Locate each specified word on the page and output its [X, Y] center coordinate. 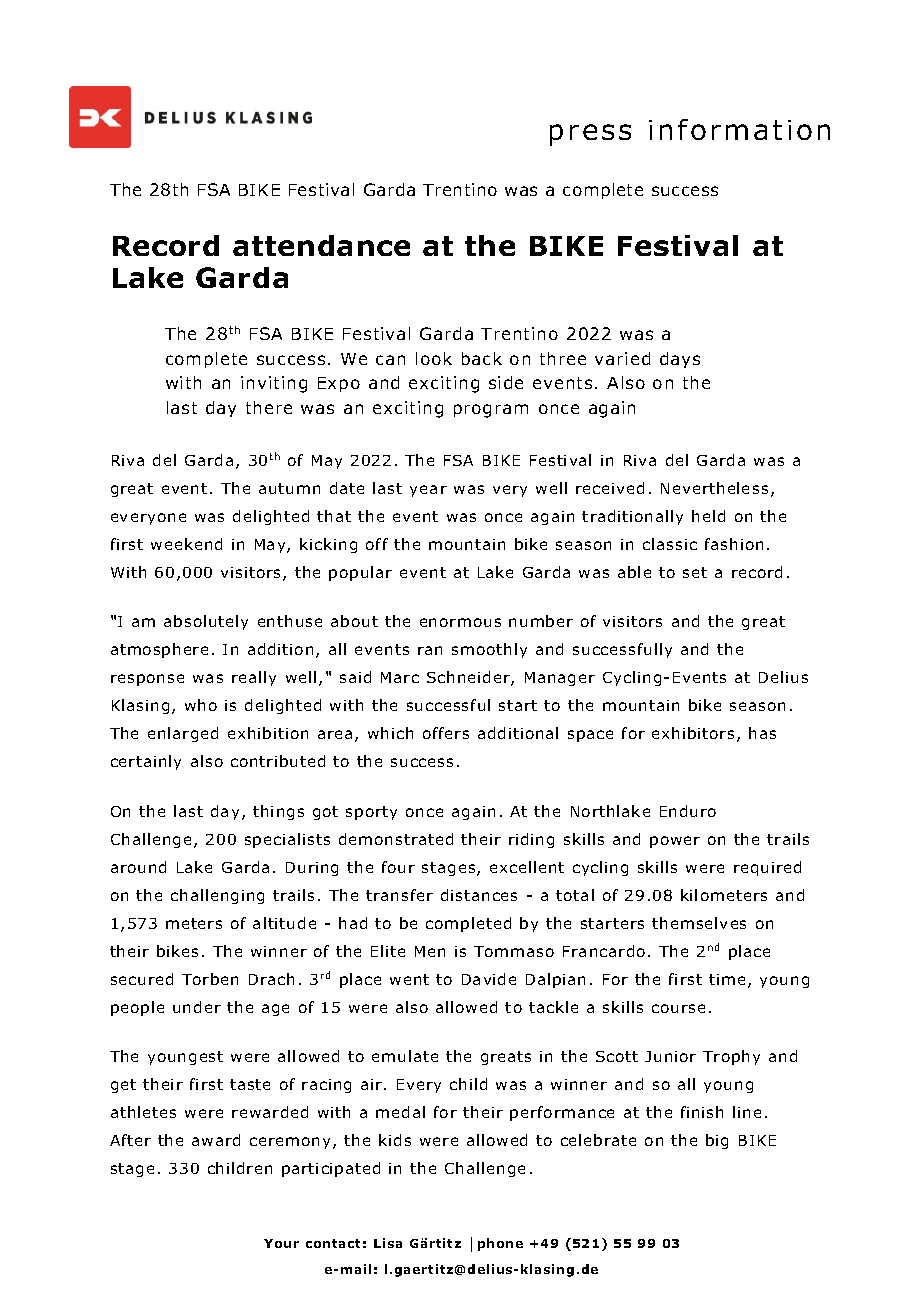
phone [500, 1244]
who [201, 705]
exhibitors [693, 733]
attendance [321, 245]
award [216, 1140]
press [590, 135]
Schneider [469, 678]
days [680, 360]
